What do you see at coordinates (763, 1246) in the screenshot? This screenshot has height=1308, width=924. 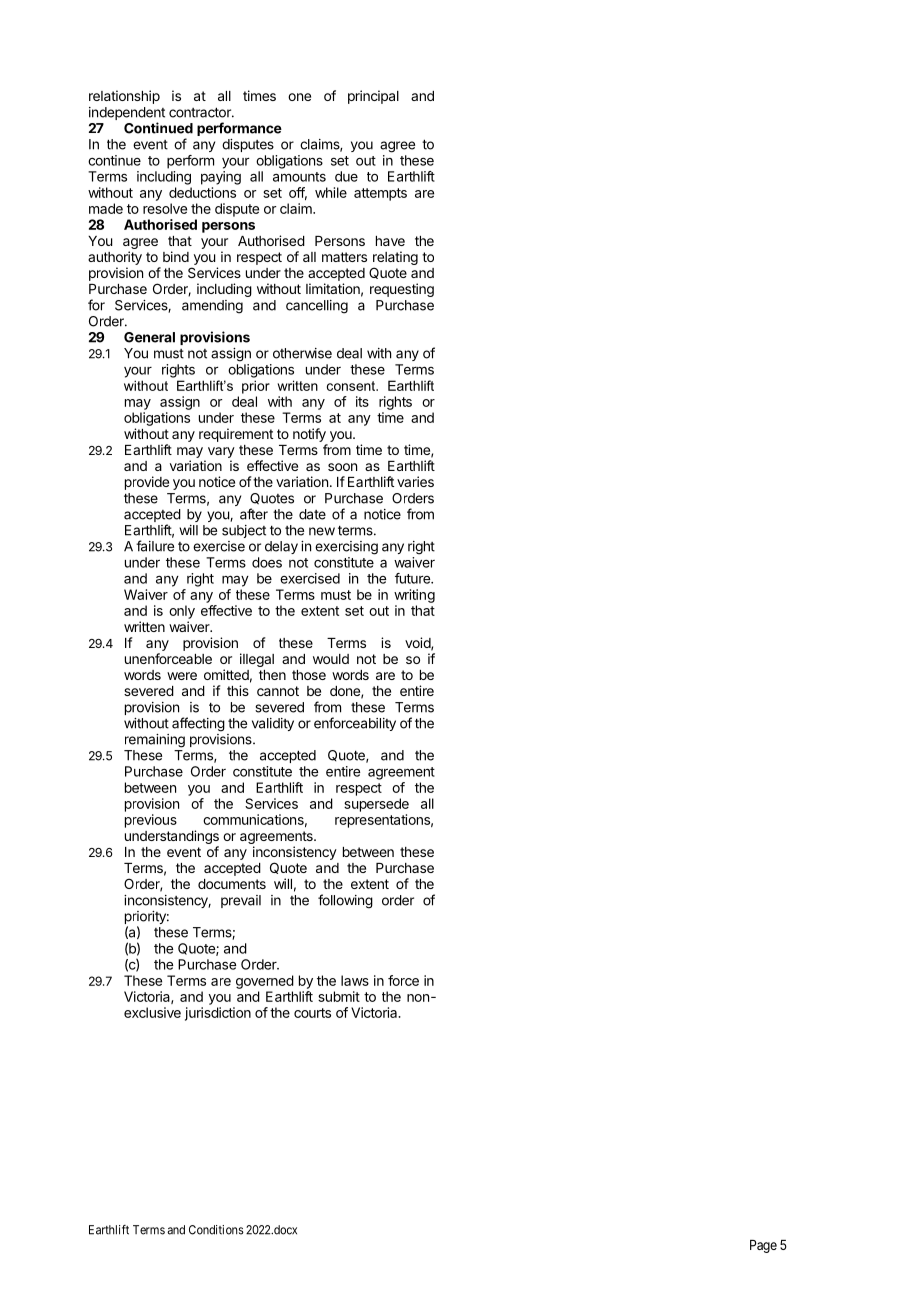 I see `Page` at bounding box center [763, 1246].
